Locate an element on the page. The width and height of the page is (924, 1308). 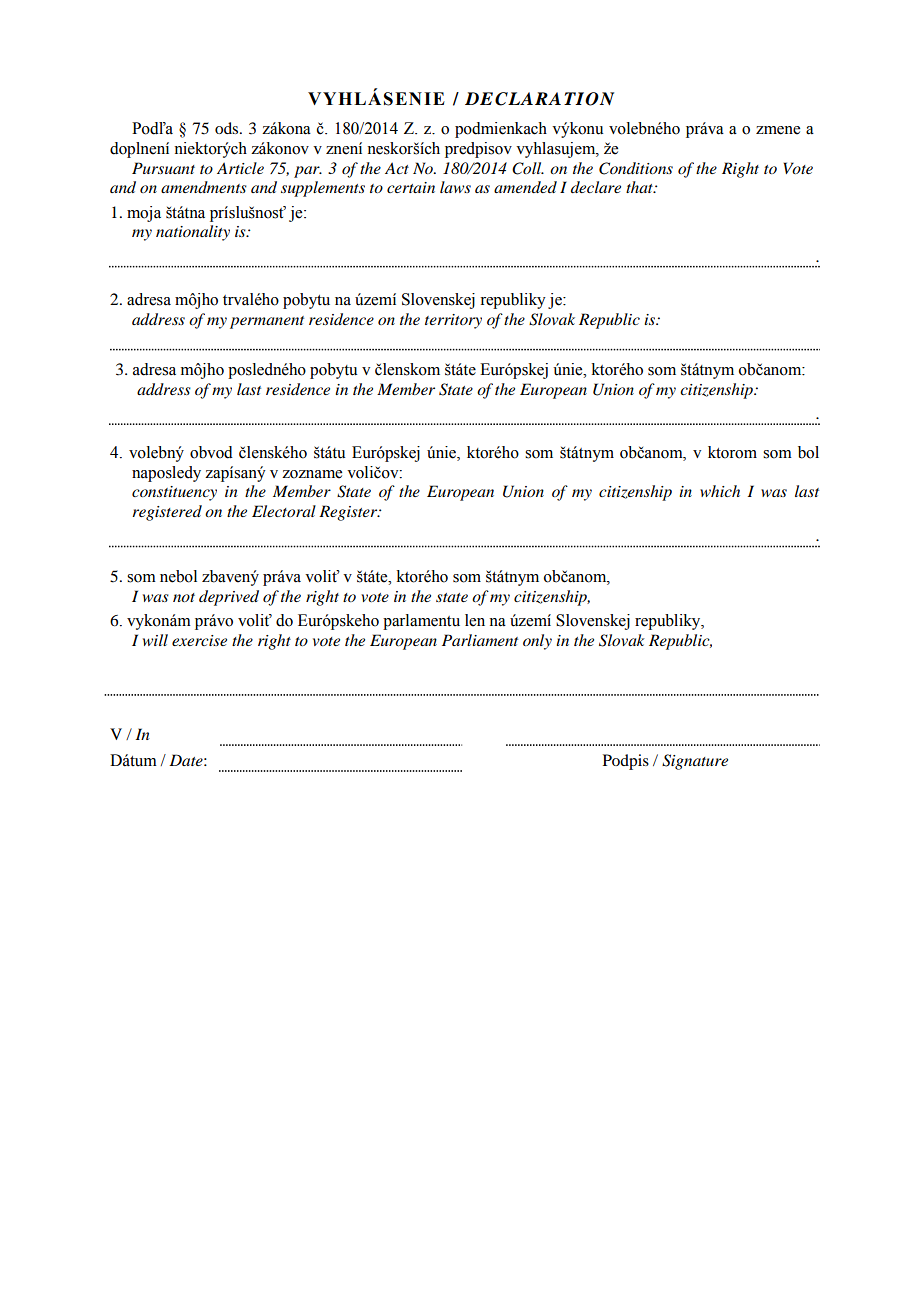
which is located at coordinates (720, 491).
